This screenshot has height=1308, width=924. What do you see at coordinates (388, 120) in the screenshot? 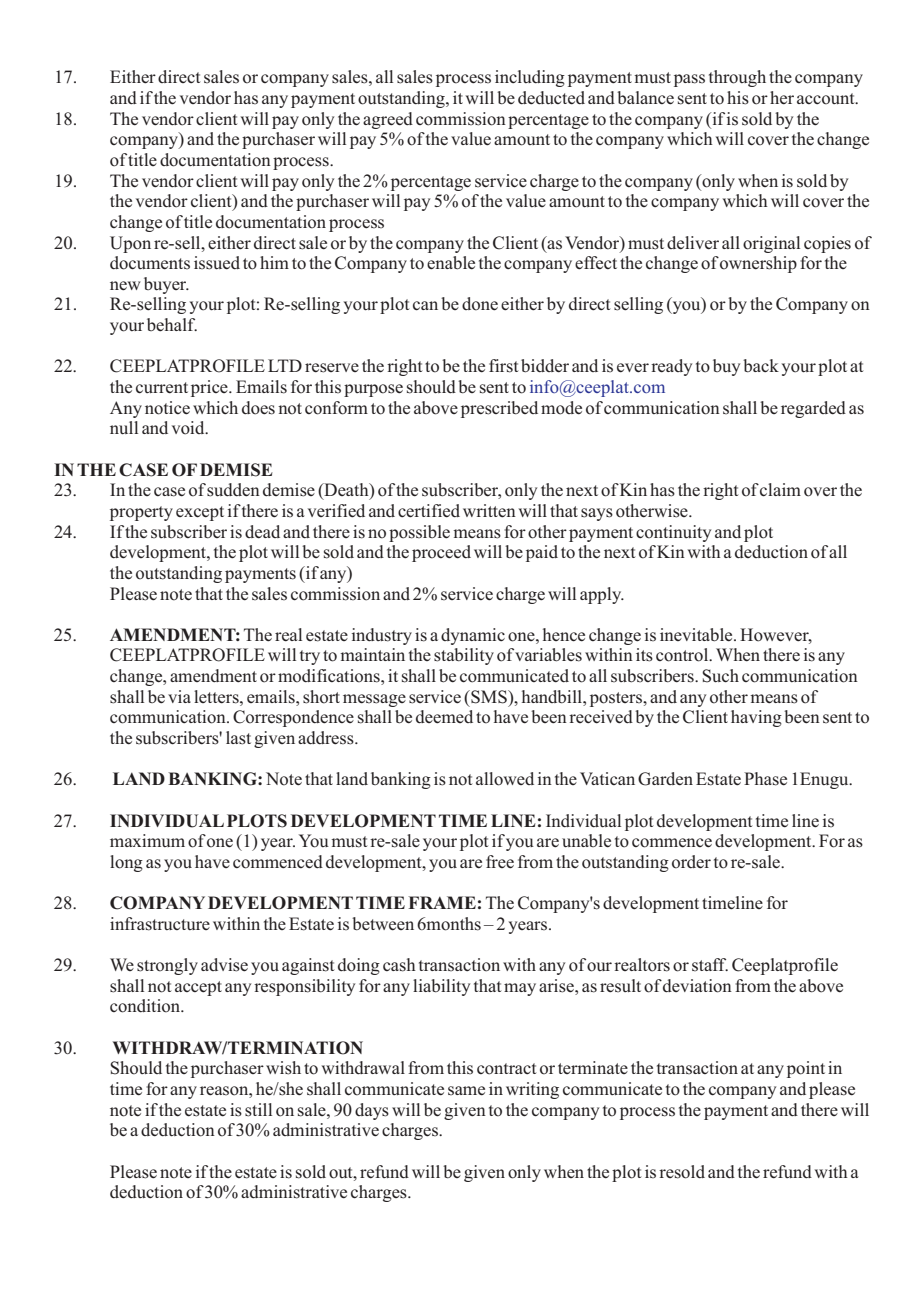
I see `agreed` at bounding box center [388, 120].
